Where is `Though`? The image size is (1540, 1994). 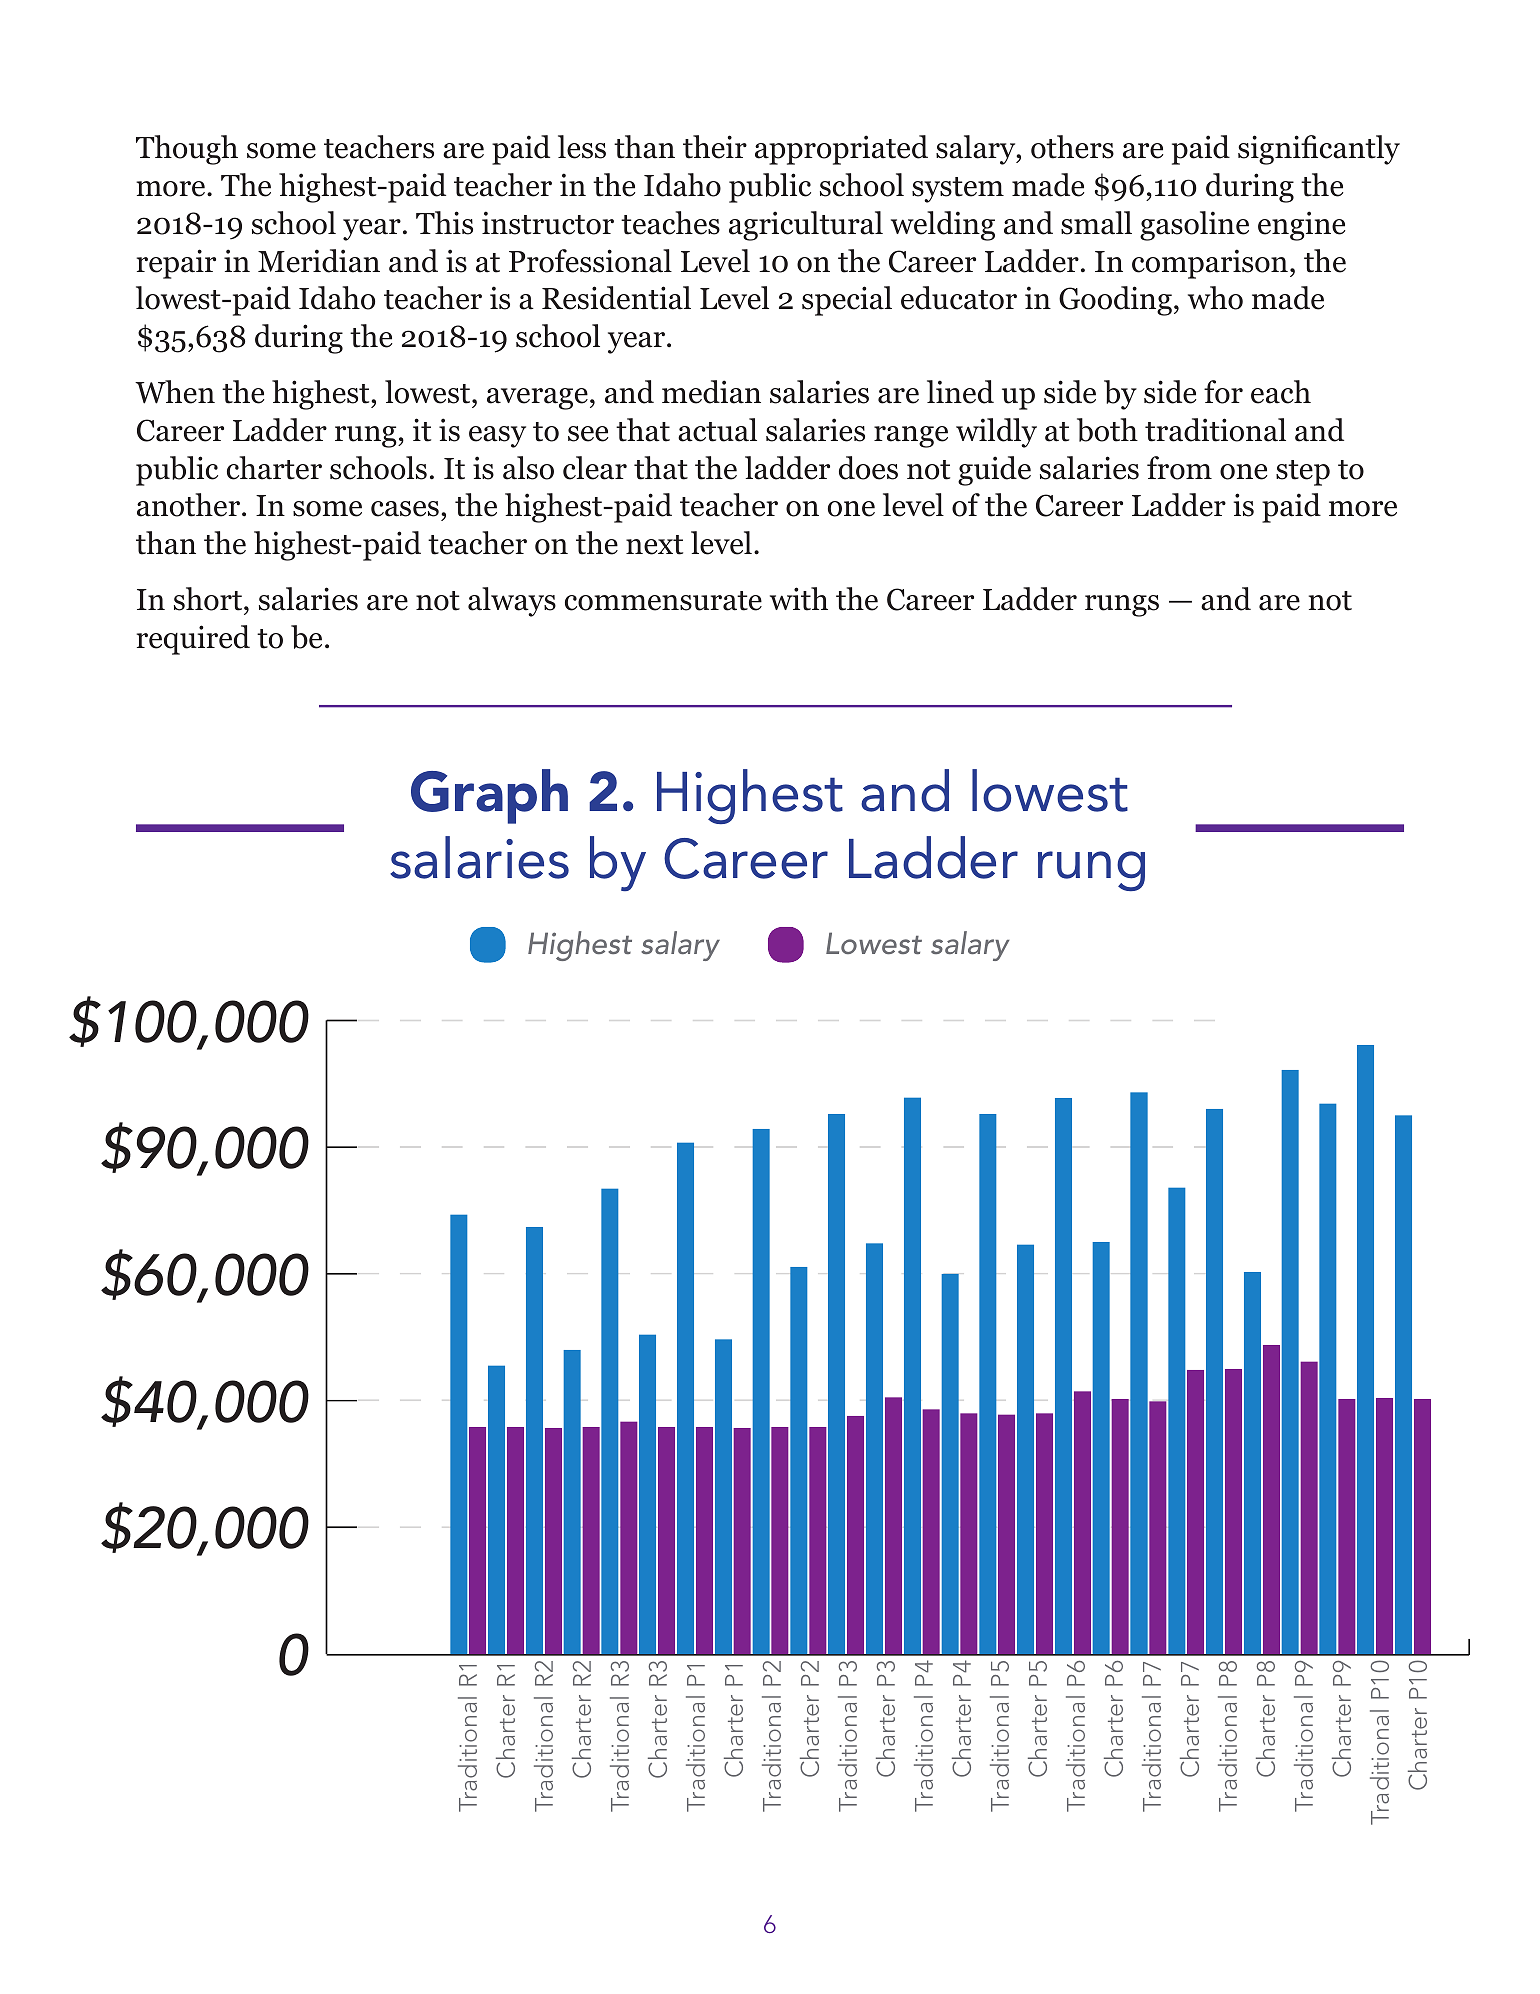
Though is located at coordinates (187, 150).
